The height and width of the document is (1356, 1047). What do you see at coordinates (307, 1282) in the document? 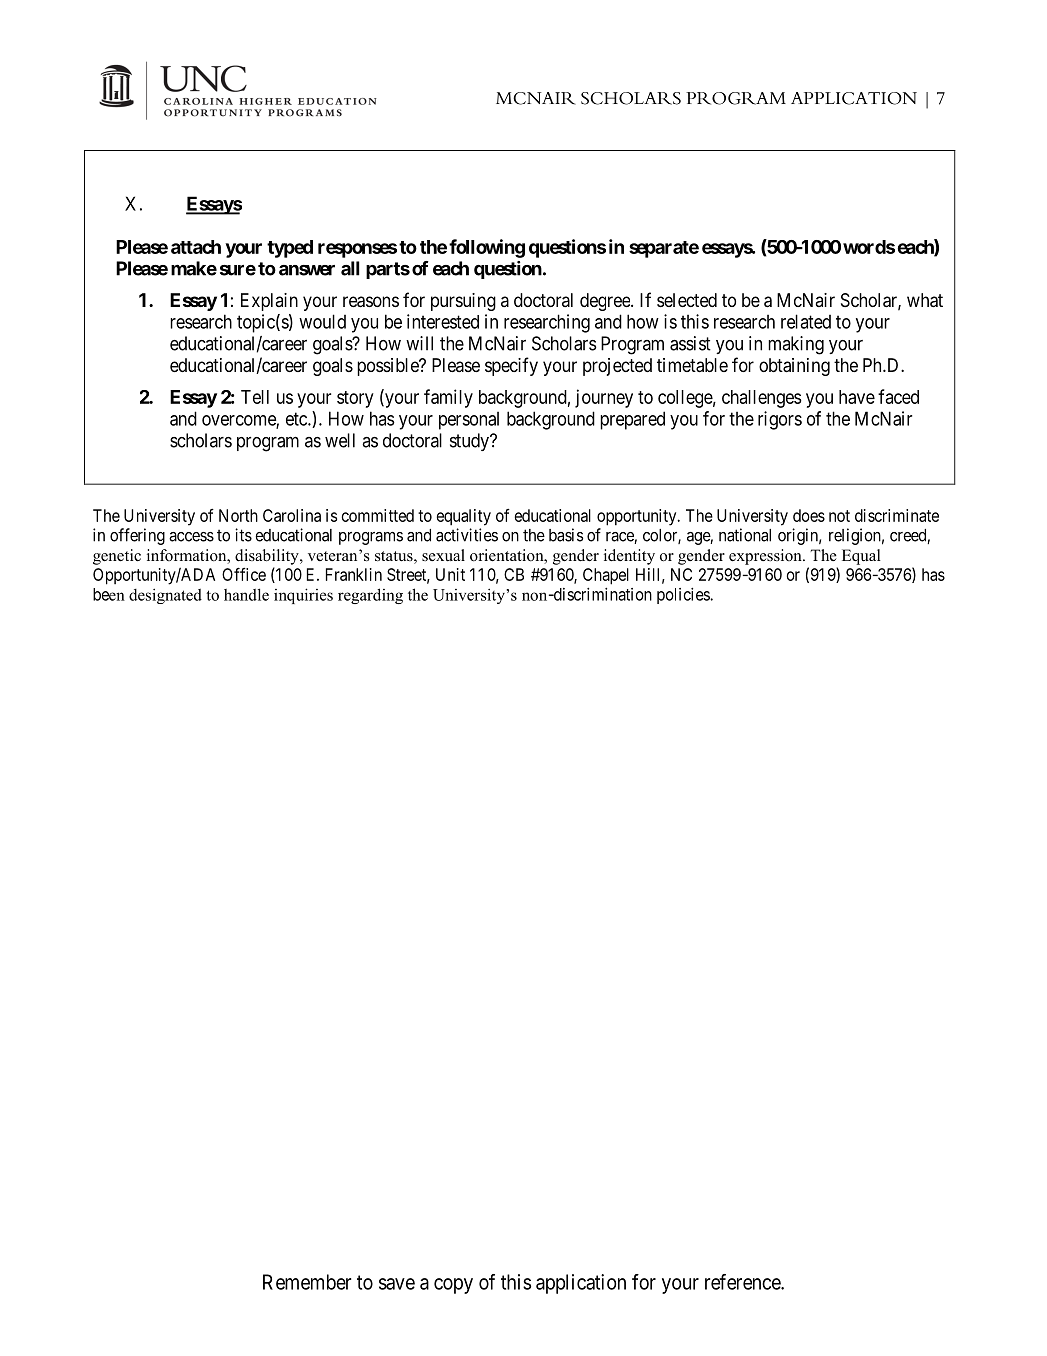
I see `Remember` at bounding box center [307, 1282].
